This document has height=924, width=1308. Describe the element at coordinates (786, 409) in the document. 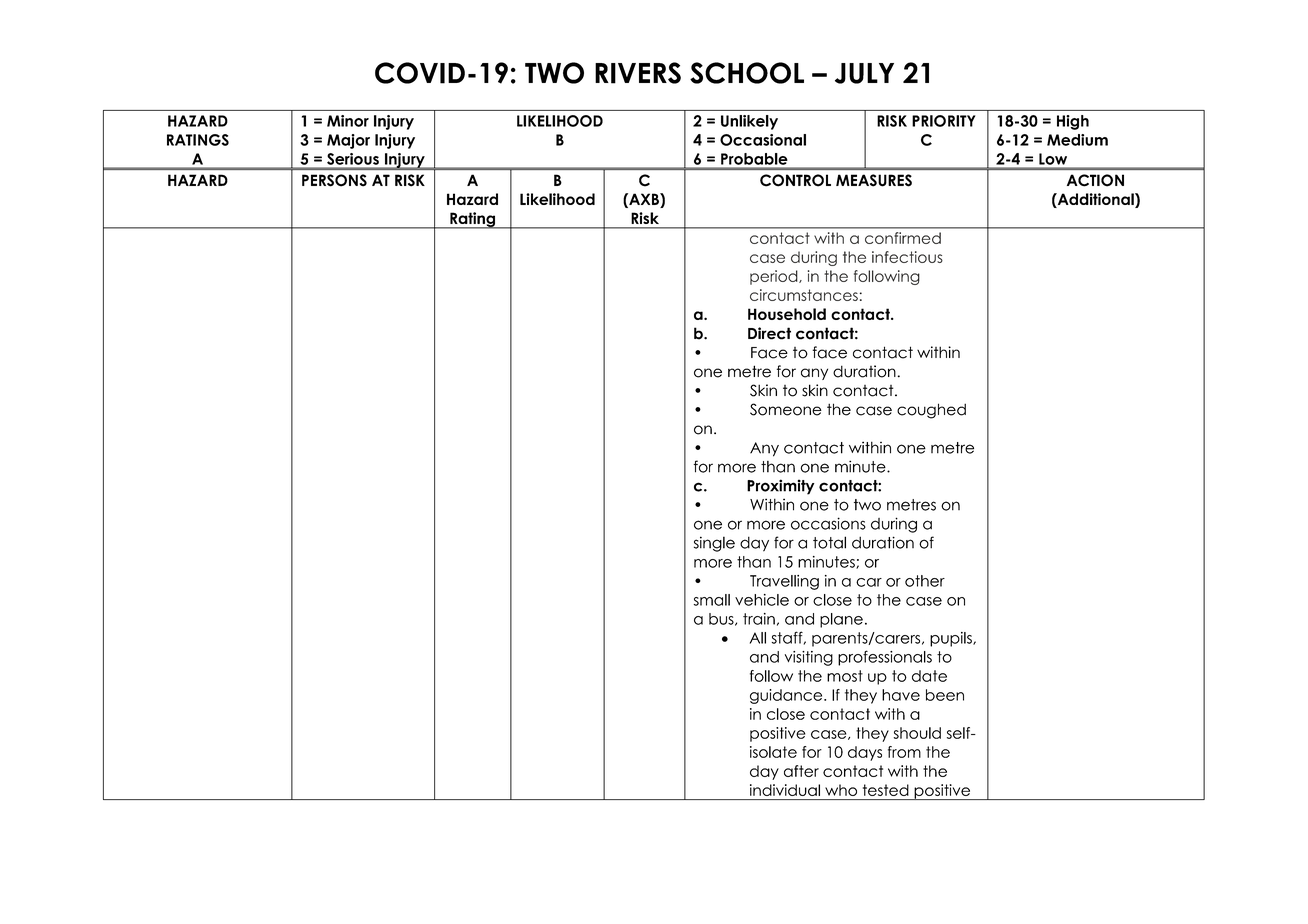

I see `Someone` at that location.
